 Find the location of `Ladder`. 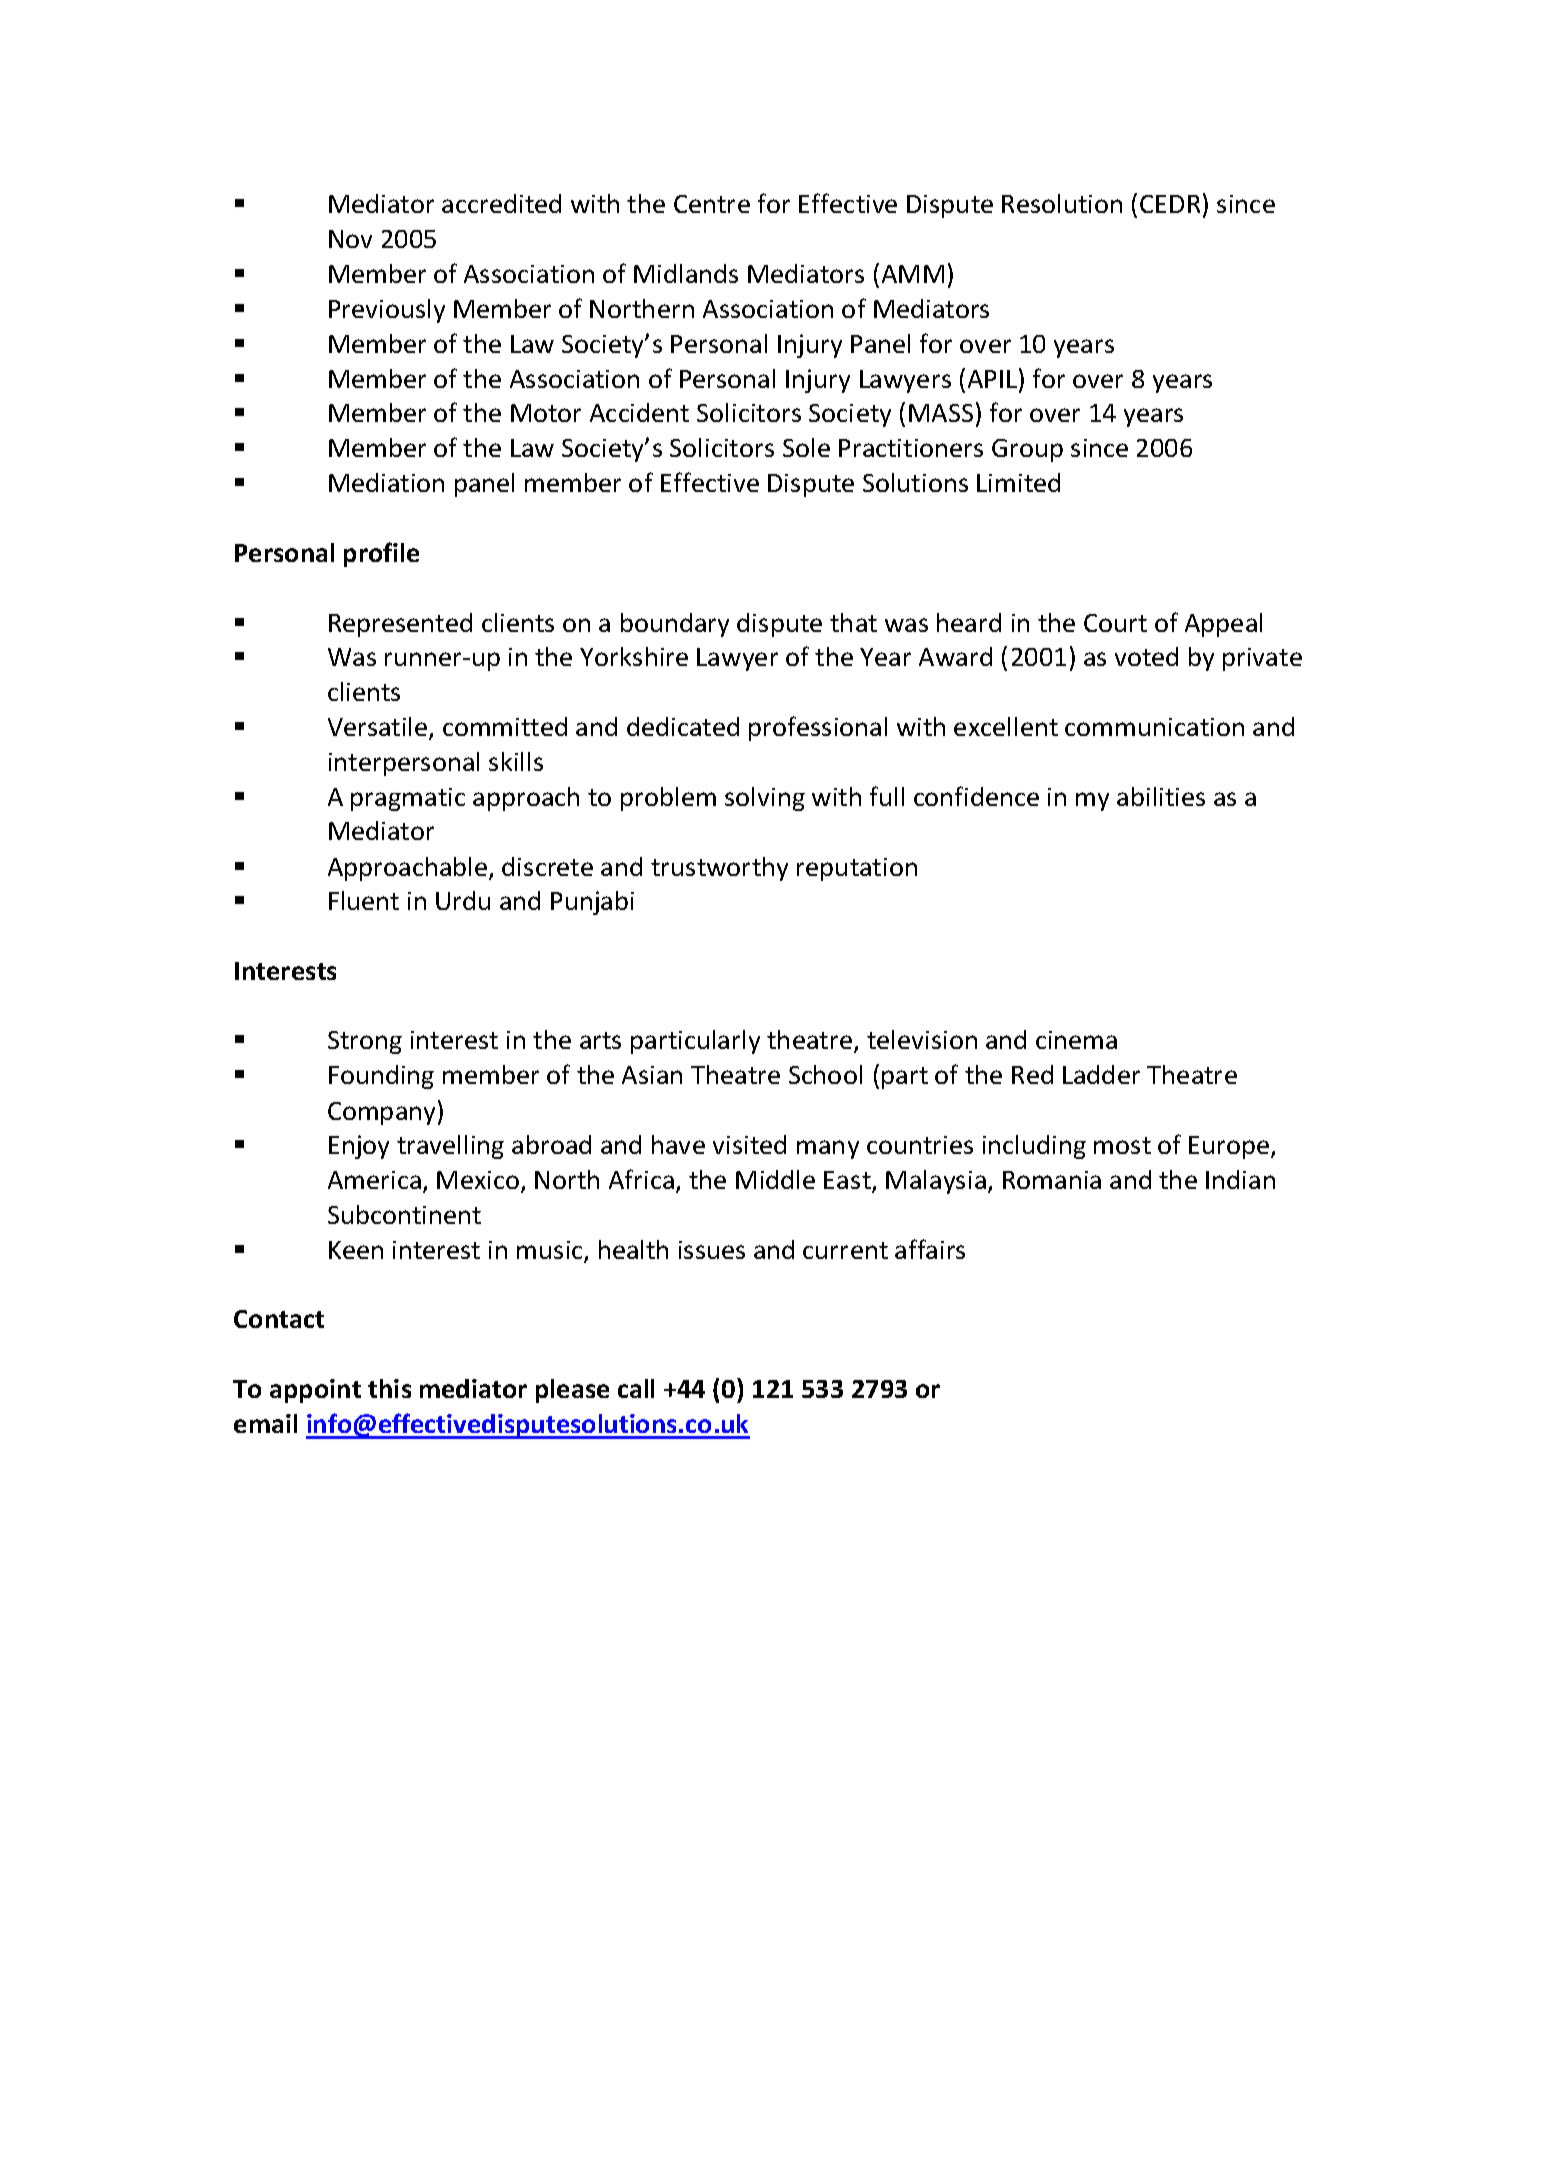

Ladder is located at coordinates (1101, 1074).
